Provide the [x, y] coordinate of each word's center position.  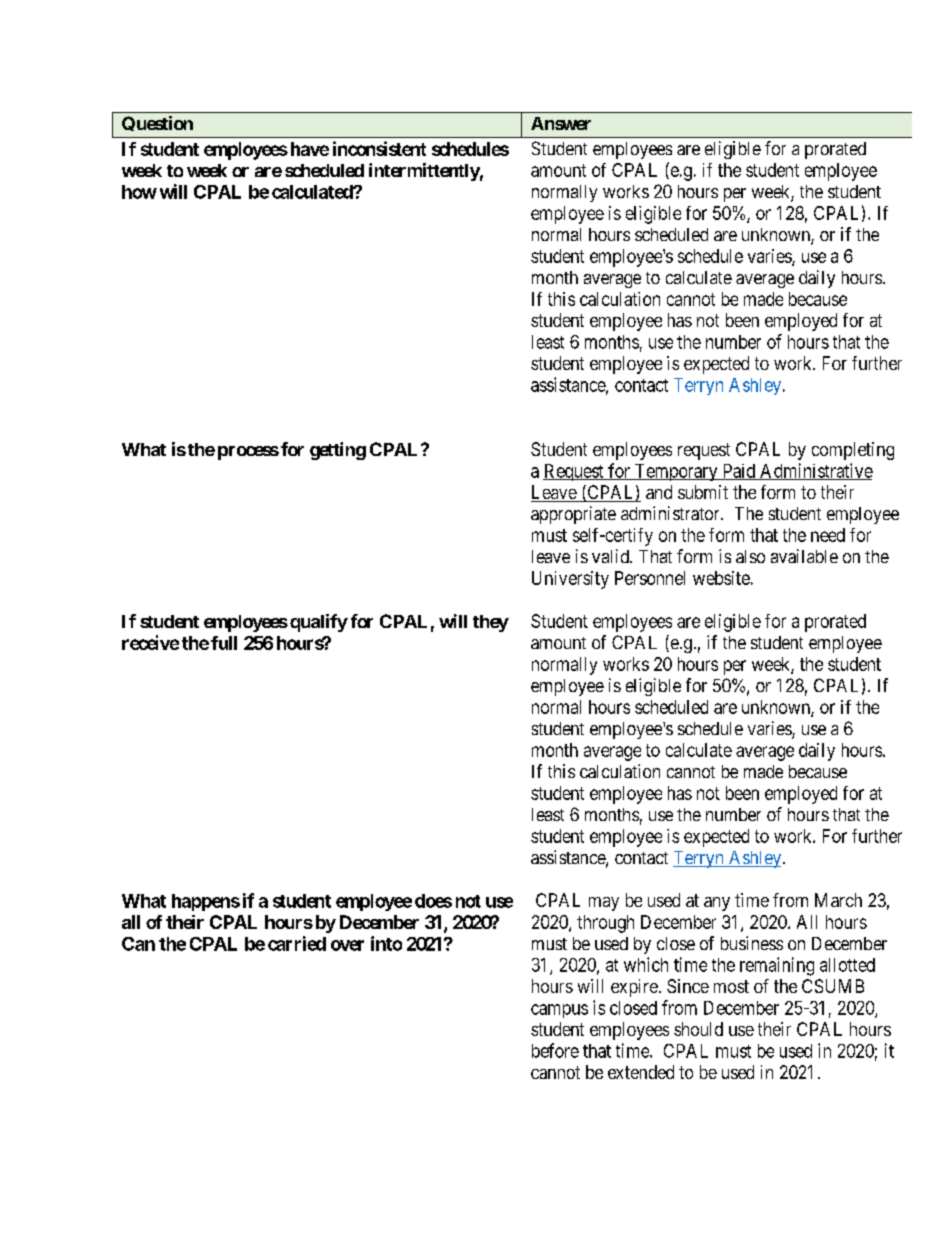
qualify [319, 623]
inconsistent [379, 148]
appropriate [573, 515]
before [555, 1050]
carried [297, 943]
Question [157, 123]
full [224, 643]
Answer [561, 123]
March [838, 900]
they [491, 623]
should [698, 1029]
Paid [739, 472]
